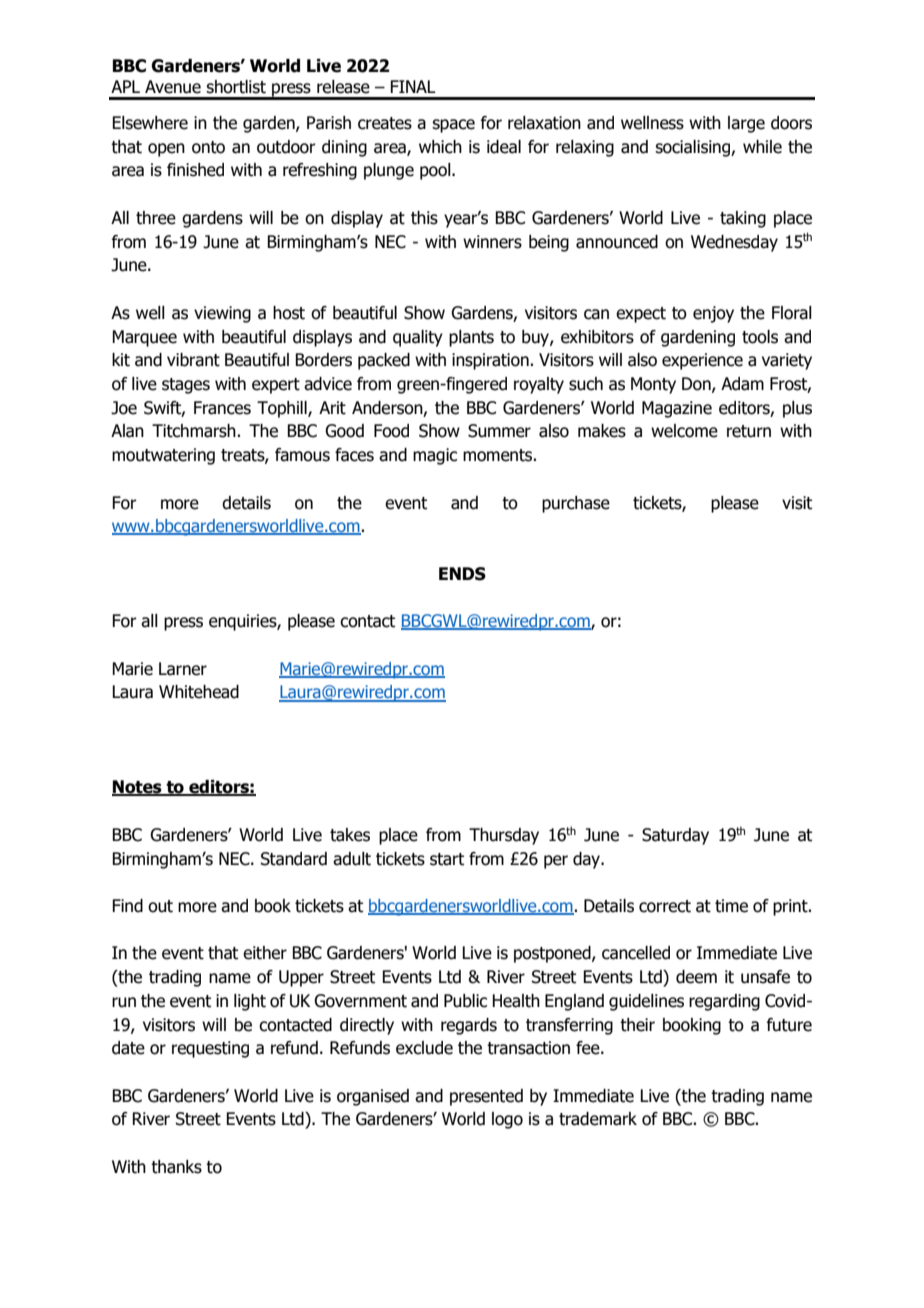  Describe the element at coordinates (507, 1120) in the screenshot. I see `logo` at that location.
